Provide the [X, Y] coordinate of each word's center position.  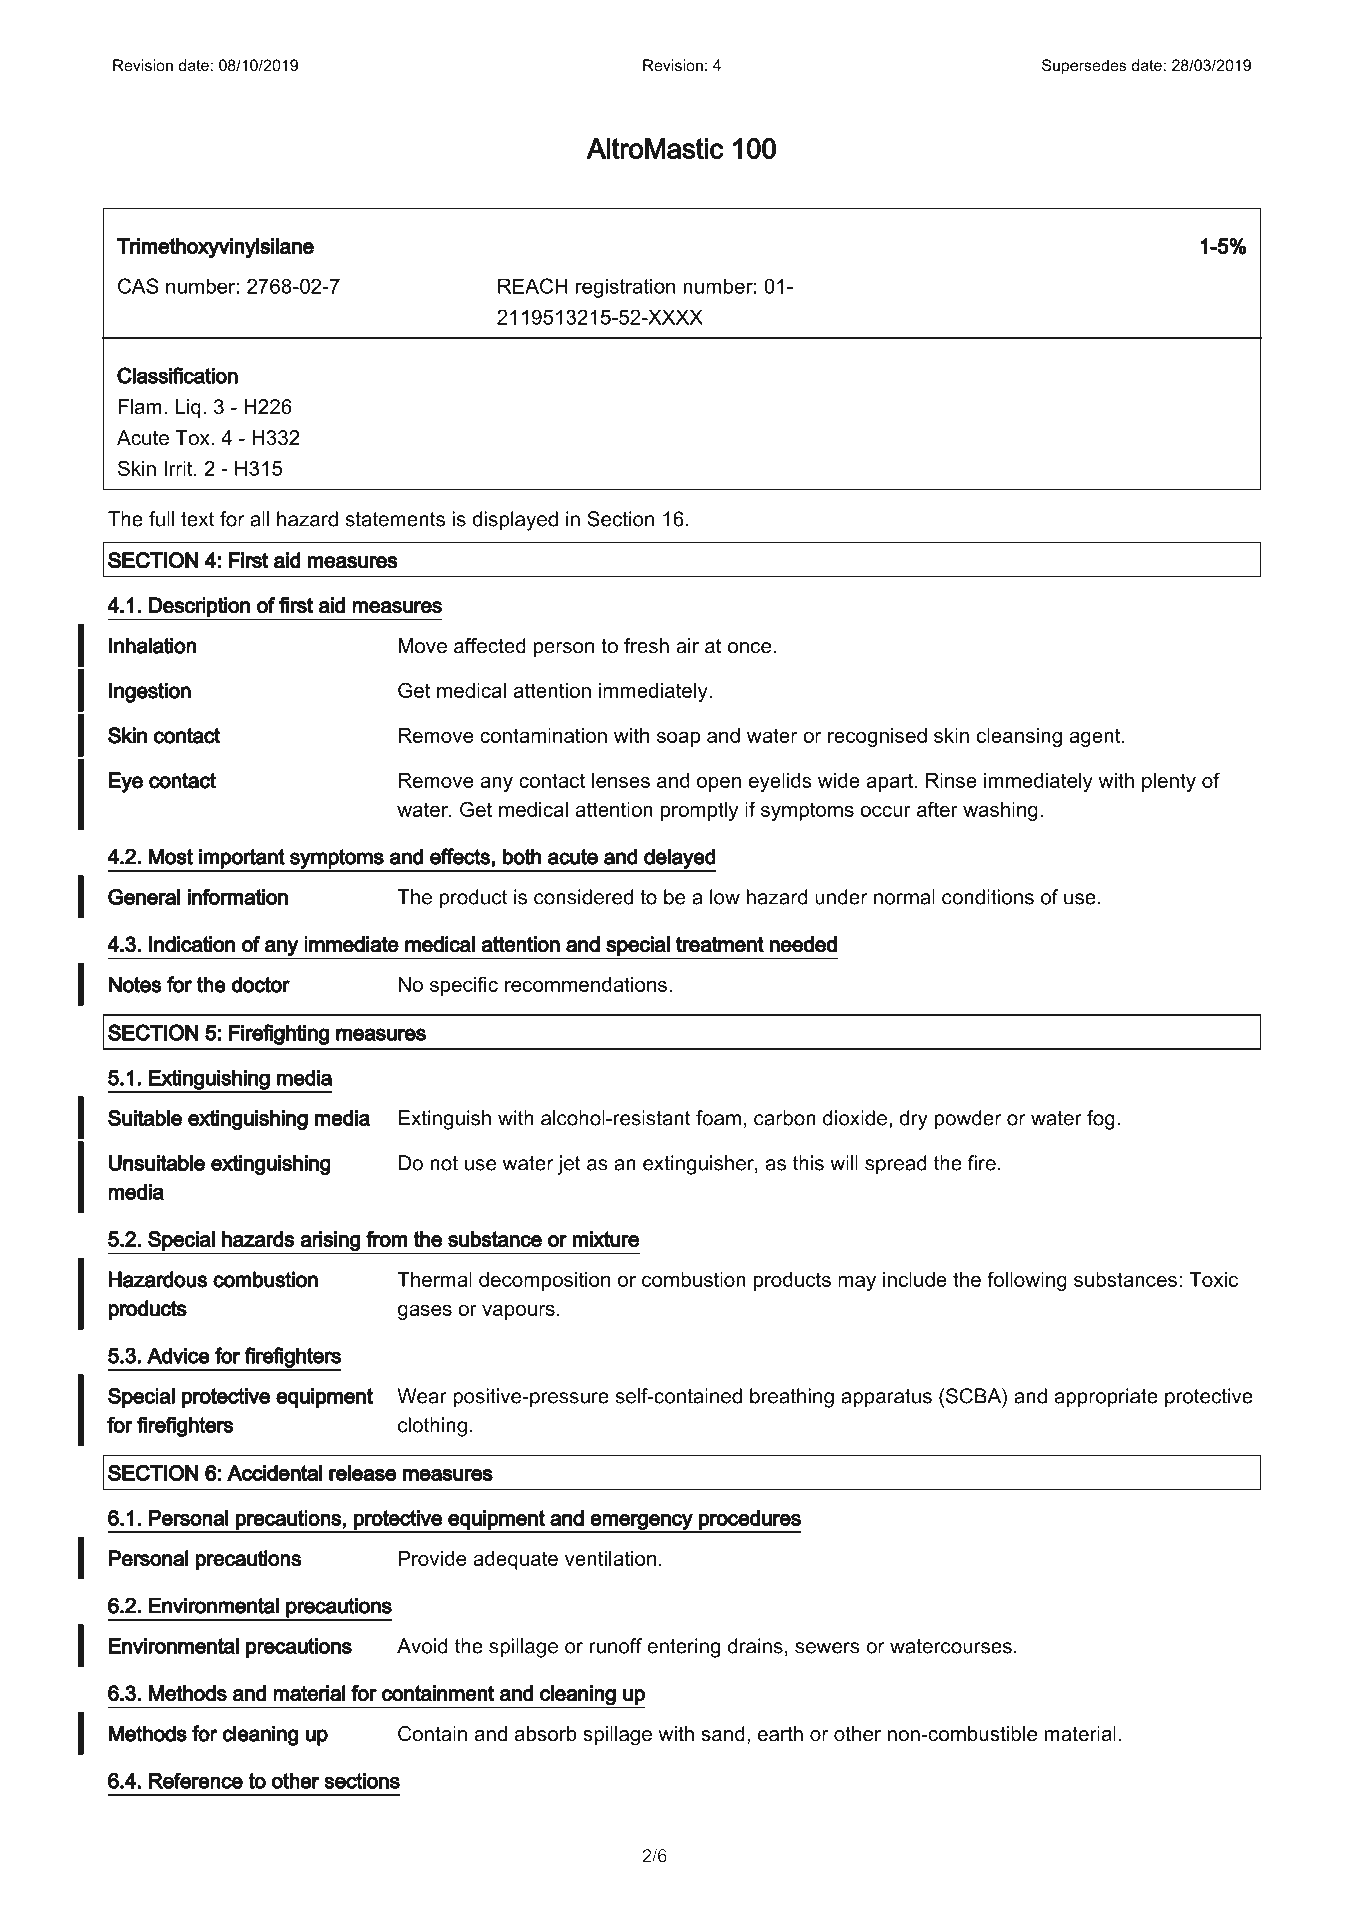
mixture [605, 1239]
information [237, 896]
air [687, 646]
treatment [720, 944]
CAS [138, 286]
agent [1096, 737]
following [1027, 1281]
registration [625, 288]
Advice [178, 1355]
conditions [988, 897]
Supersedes [1084, 67]
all [259, 519]
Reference [196, 1780]
